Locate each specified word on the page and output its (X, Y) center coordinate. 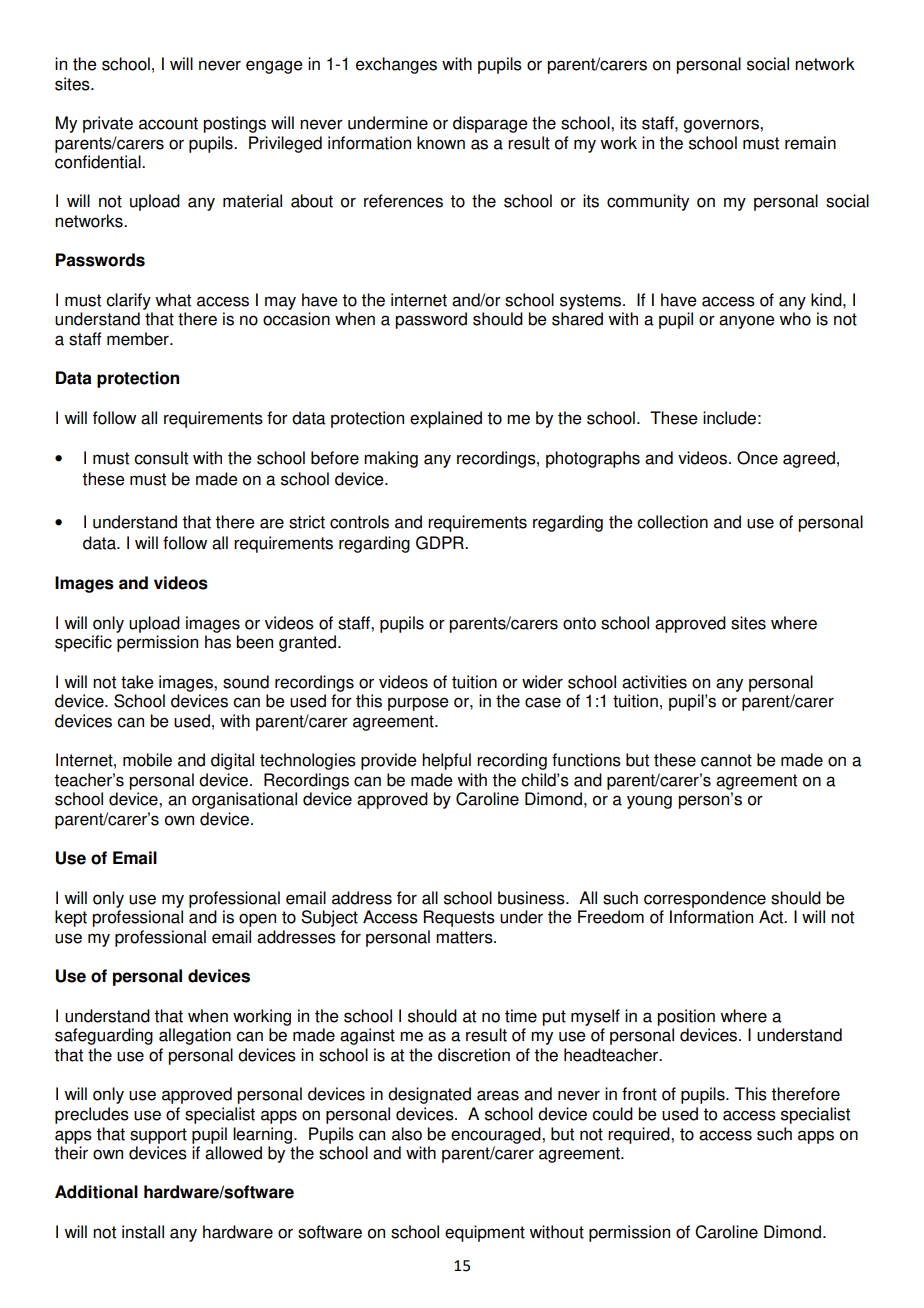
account (168, 123)
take (137, 682)
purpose (418, 704)
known (441, 143)
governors (722, 126)
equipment (485, 1233)
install (143, 1232)
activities (654, 682)
